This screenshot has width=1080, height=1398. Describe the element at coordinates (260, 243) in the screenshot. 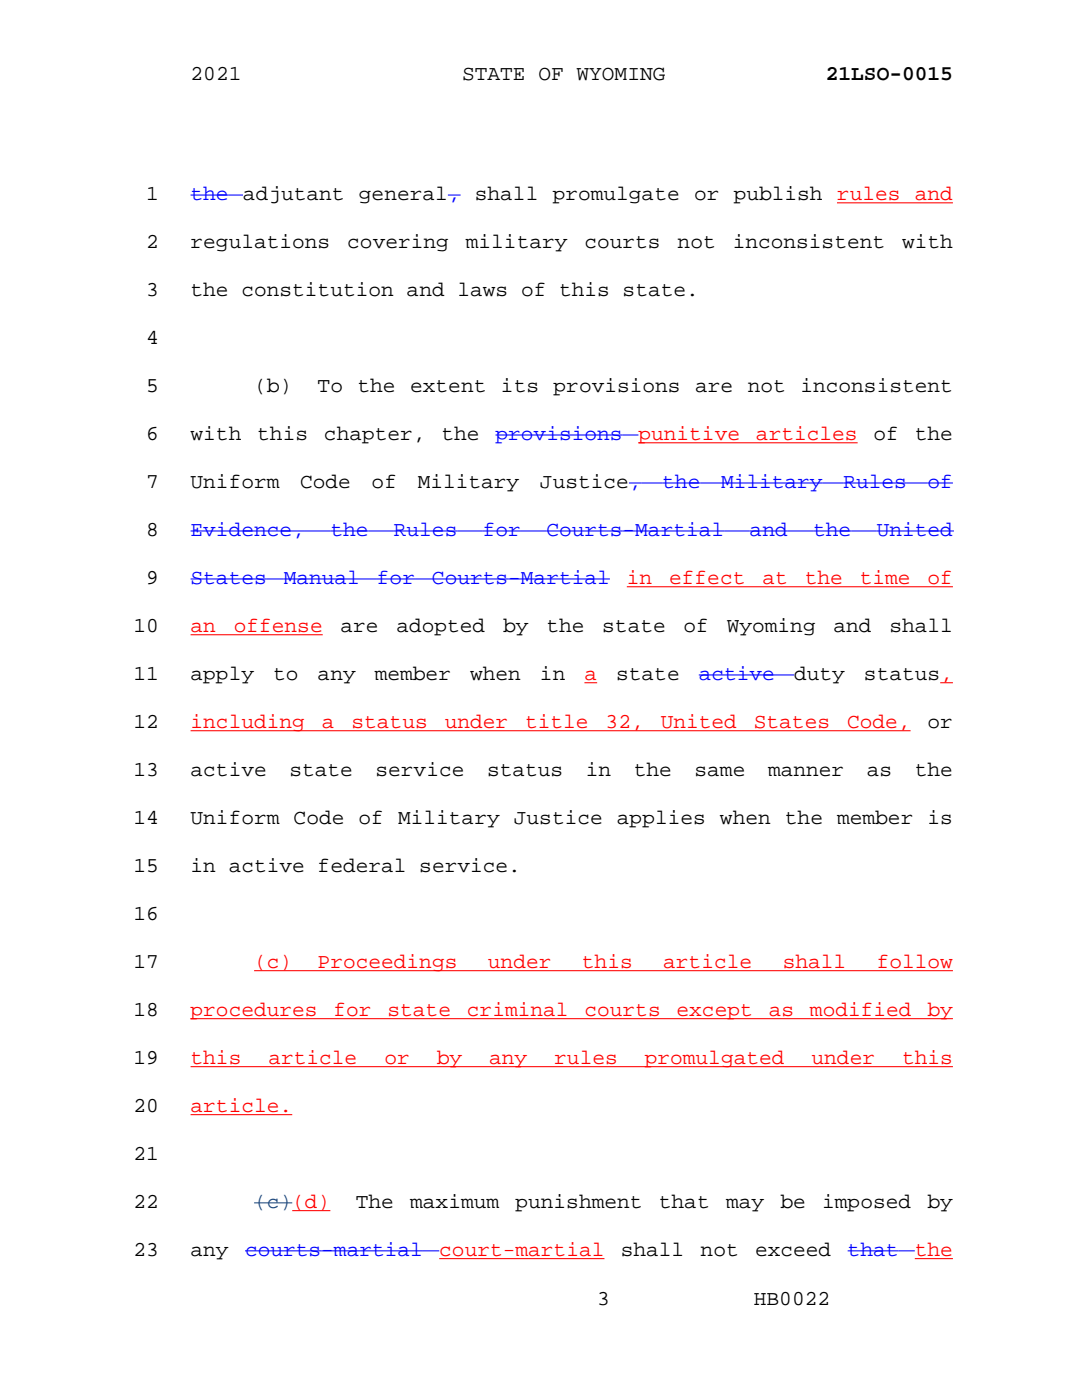

I see `regulations` at that location.
